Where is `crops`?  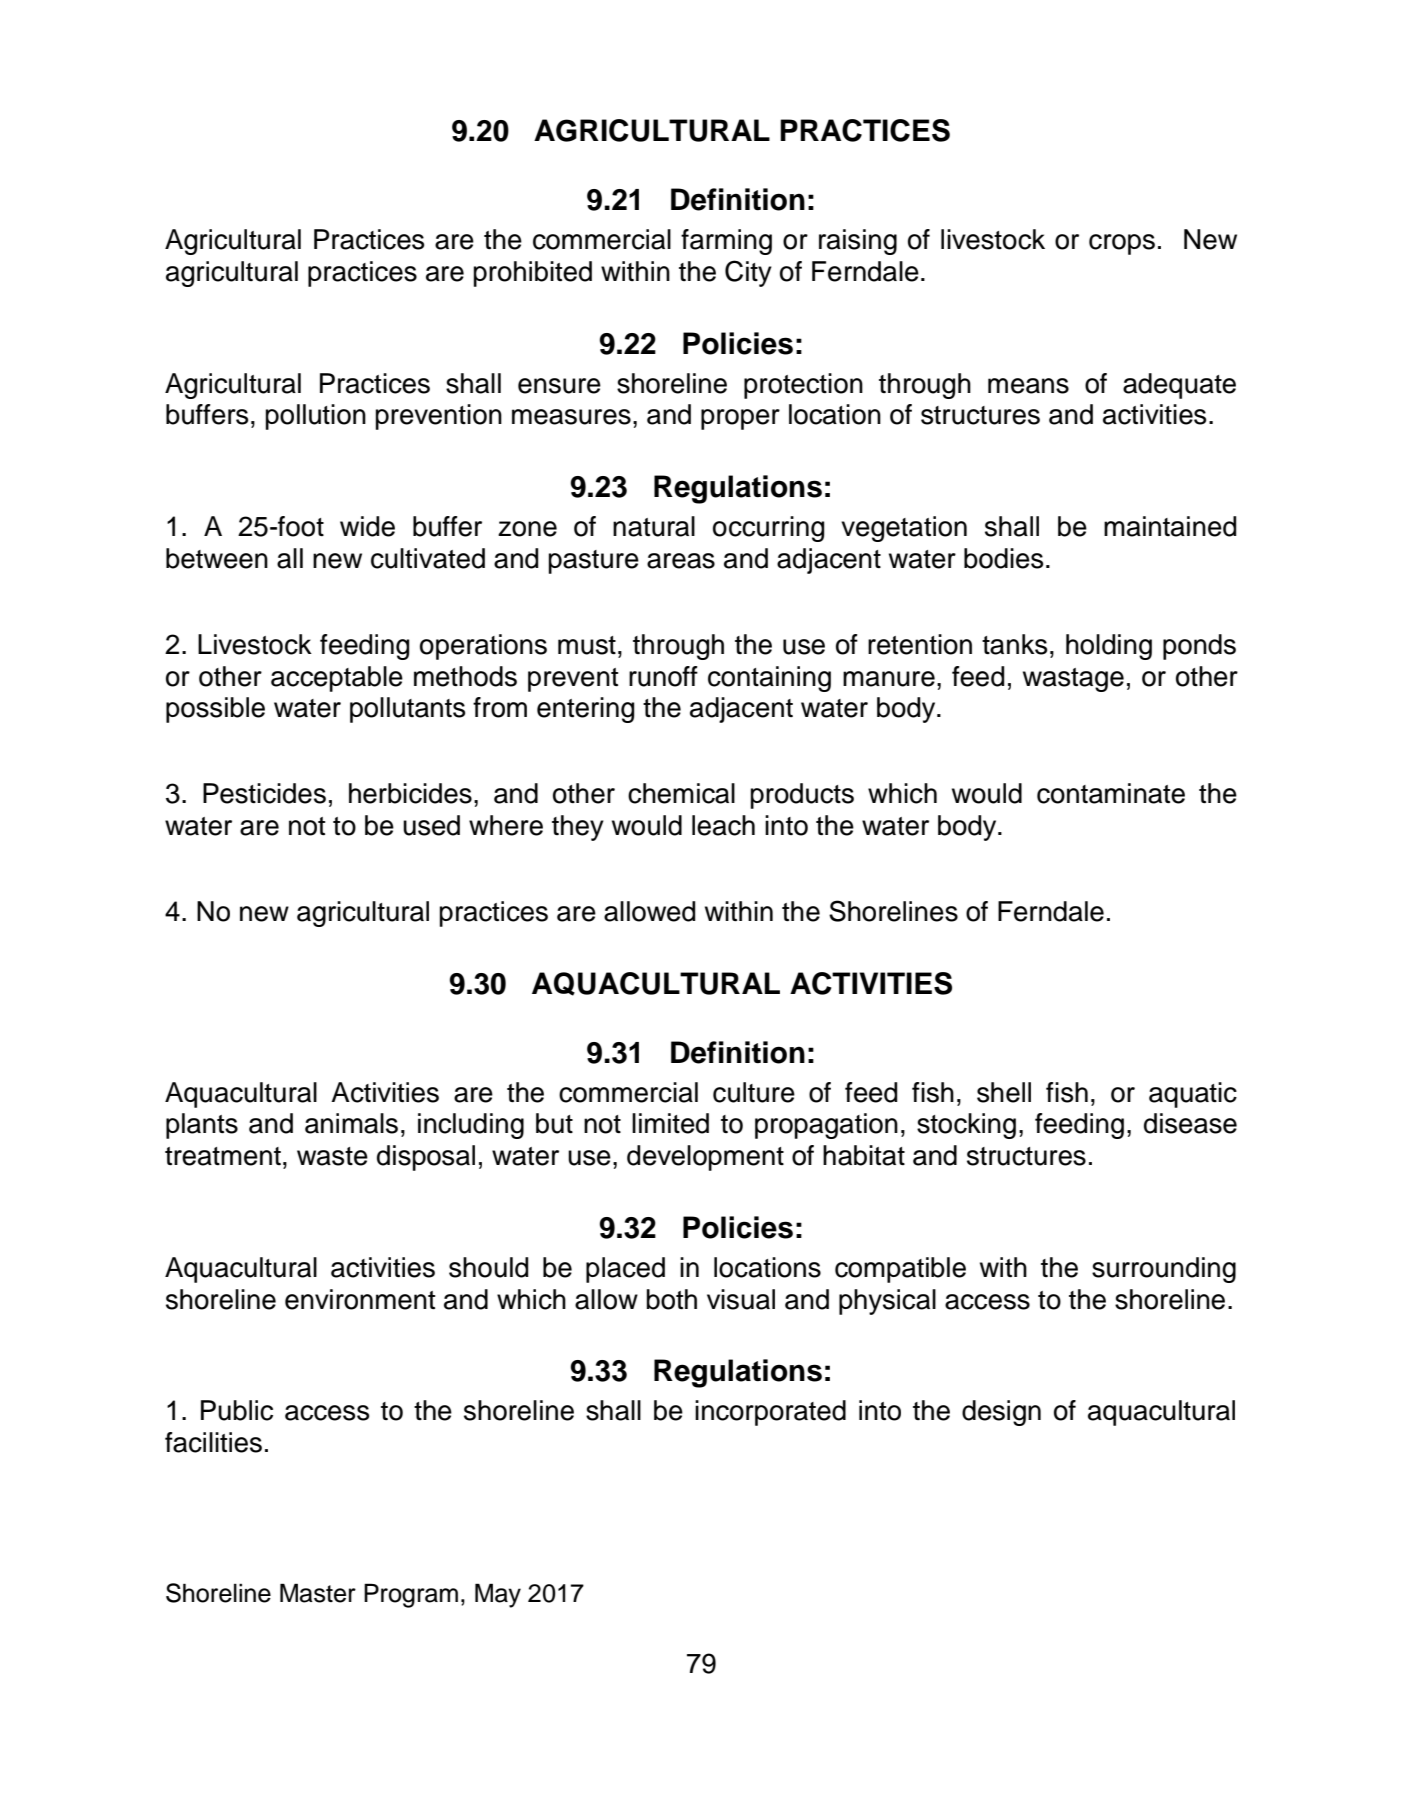 crops is located at coordinates (1122, 244).
